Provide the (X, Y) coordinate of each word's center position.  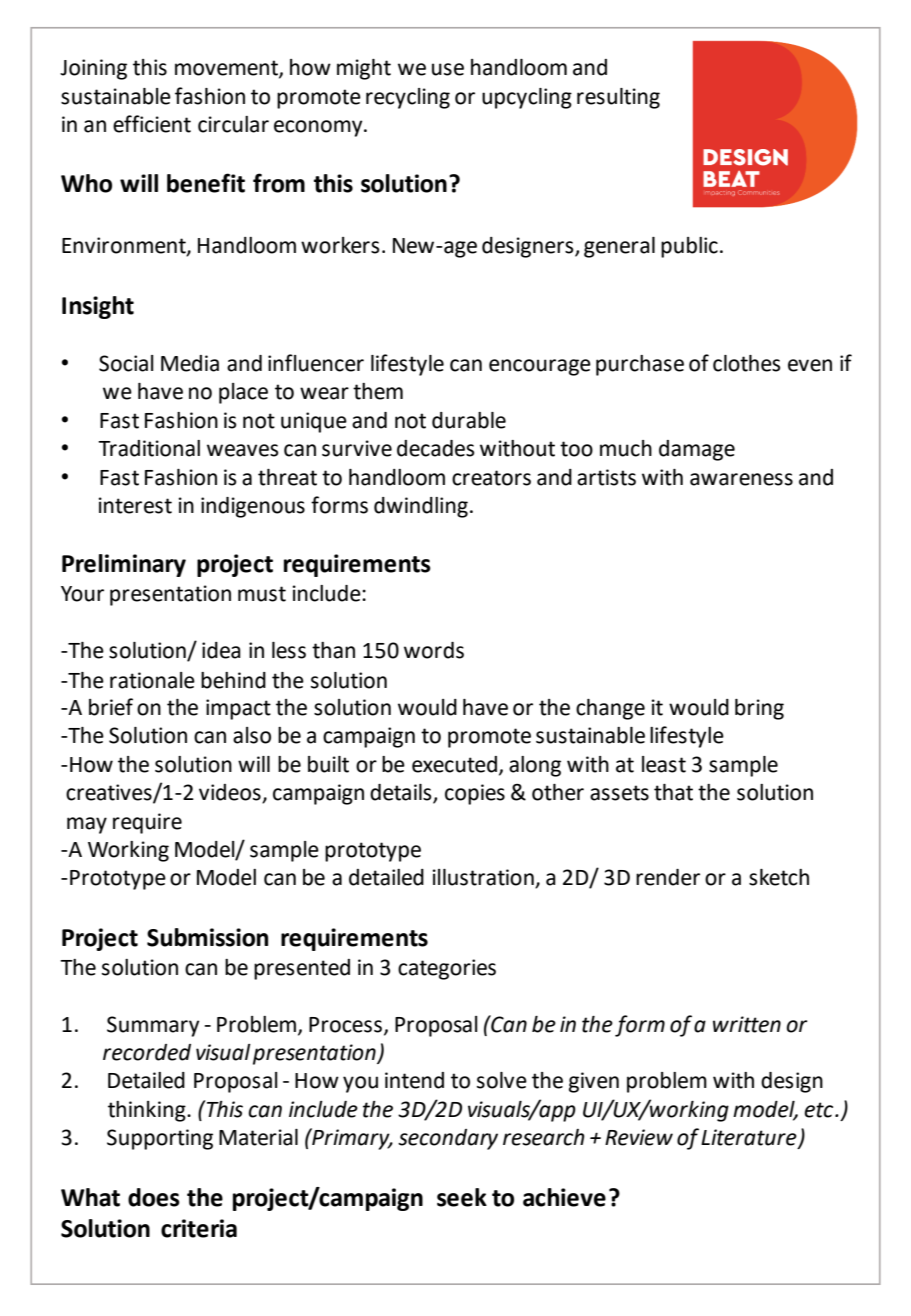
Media (190, 363)
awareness (741, 479)
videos (231, 793)
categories (447, 969)
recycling (408, 98)
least (664, 764)
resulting (618, 98)
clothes (746, 363)
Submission (207, 937)
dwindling (421, 507)
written (747, 1024)
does (154, 1197)
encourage (540, 367)
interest (135, 505)
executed (454, 764)
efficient (152, 124)
